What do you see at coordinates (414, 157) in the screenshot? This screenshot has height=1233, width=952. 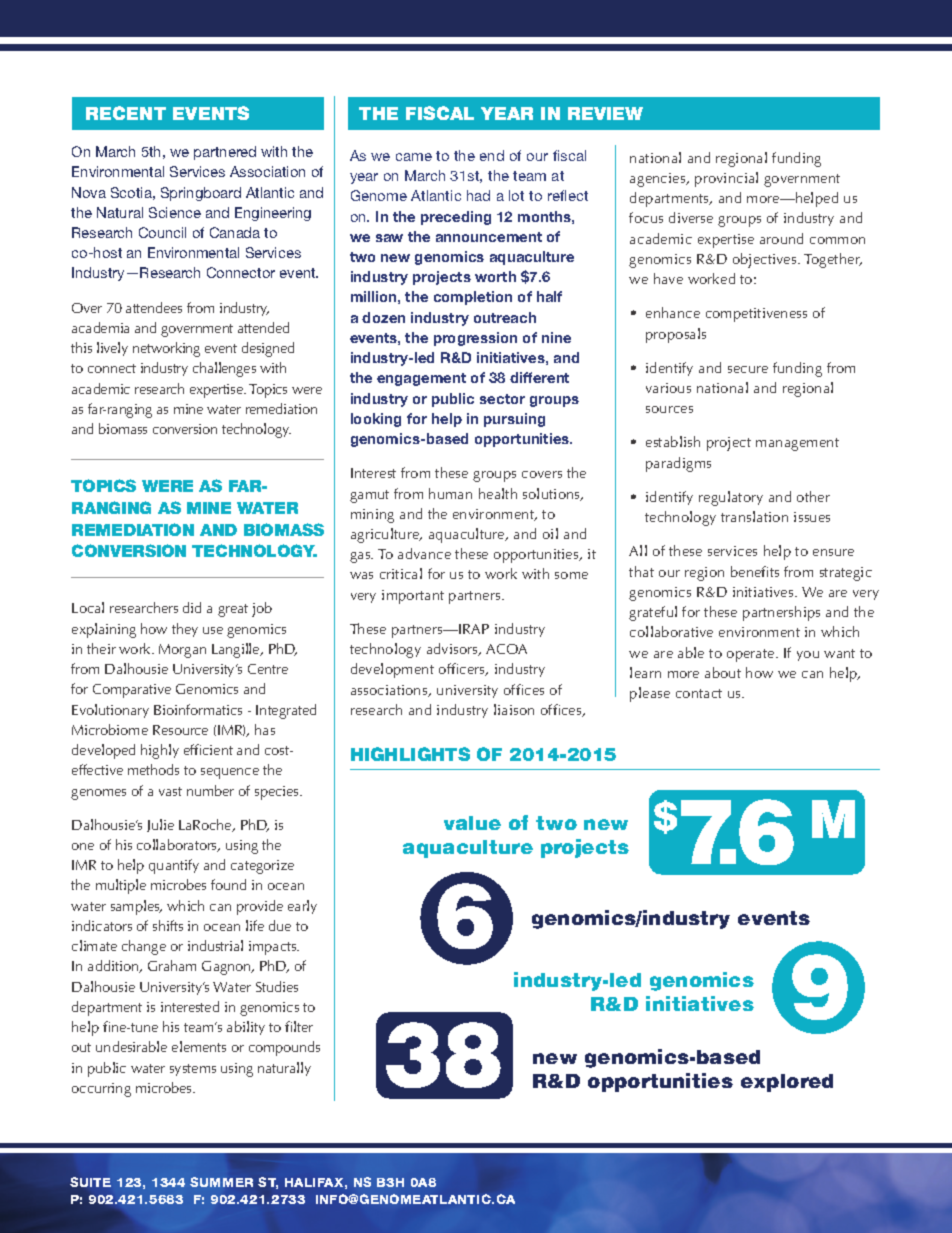 I see `came` at bounding box center [414, 157].
